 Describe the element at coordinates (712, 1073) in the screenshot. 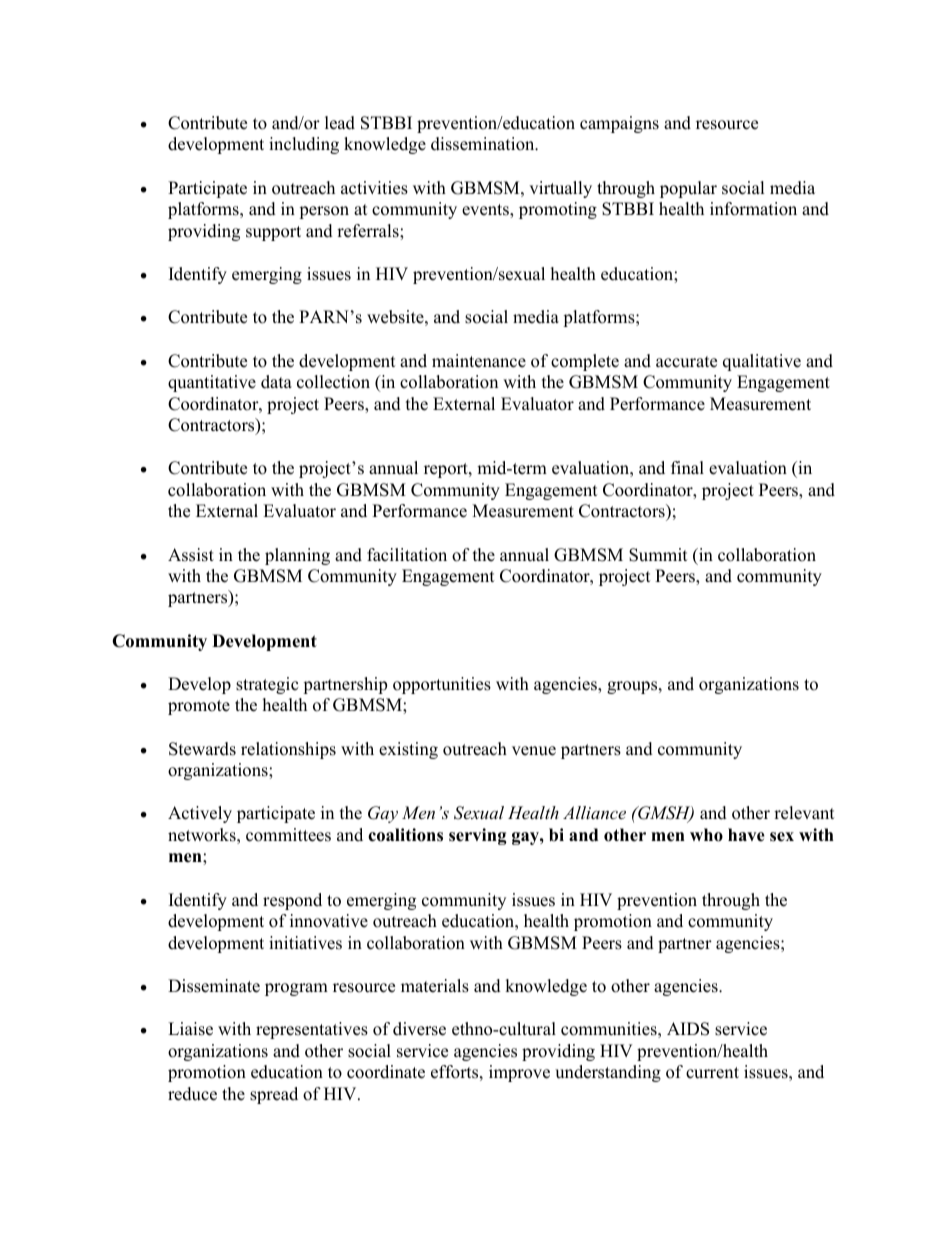

I see `current` at that location.
